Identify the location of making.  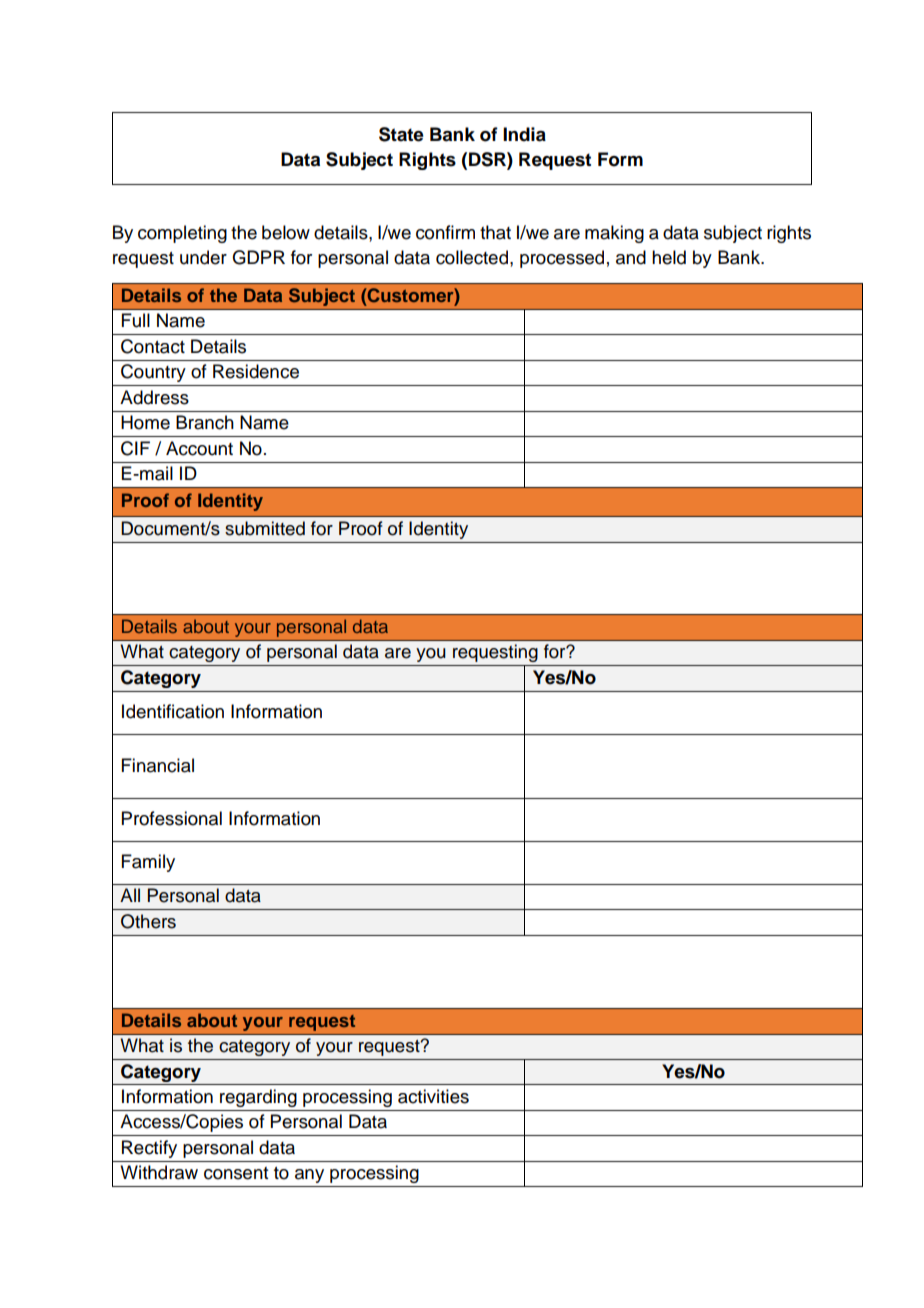
(614, 234).
